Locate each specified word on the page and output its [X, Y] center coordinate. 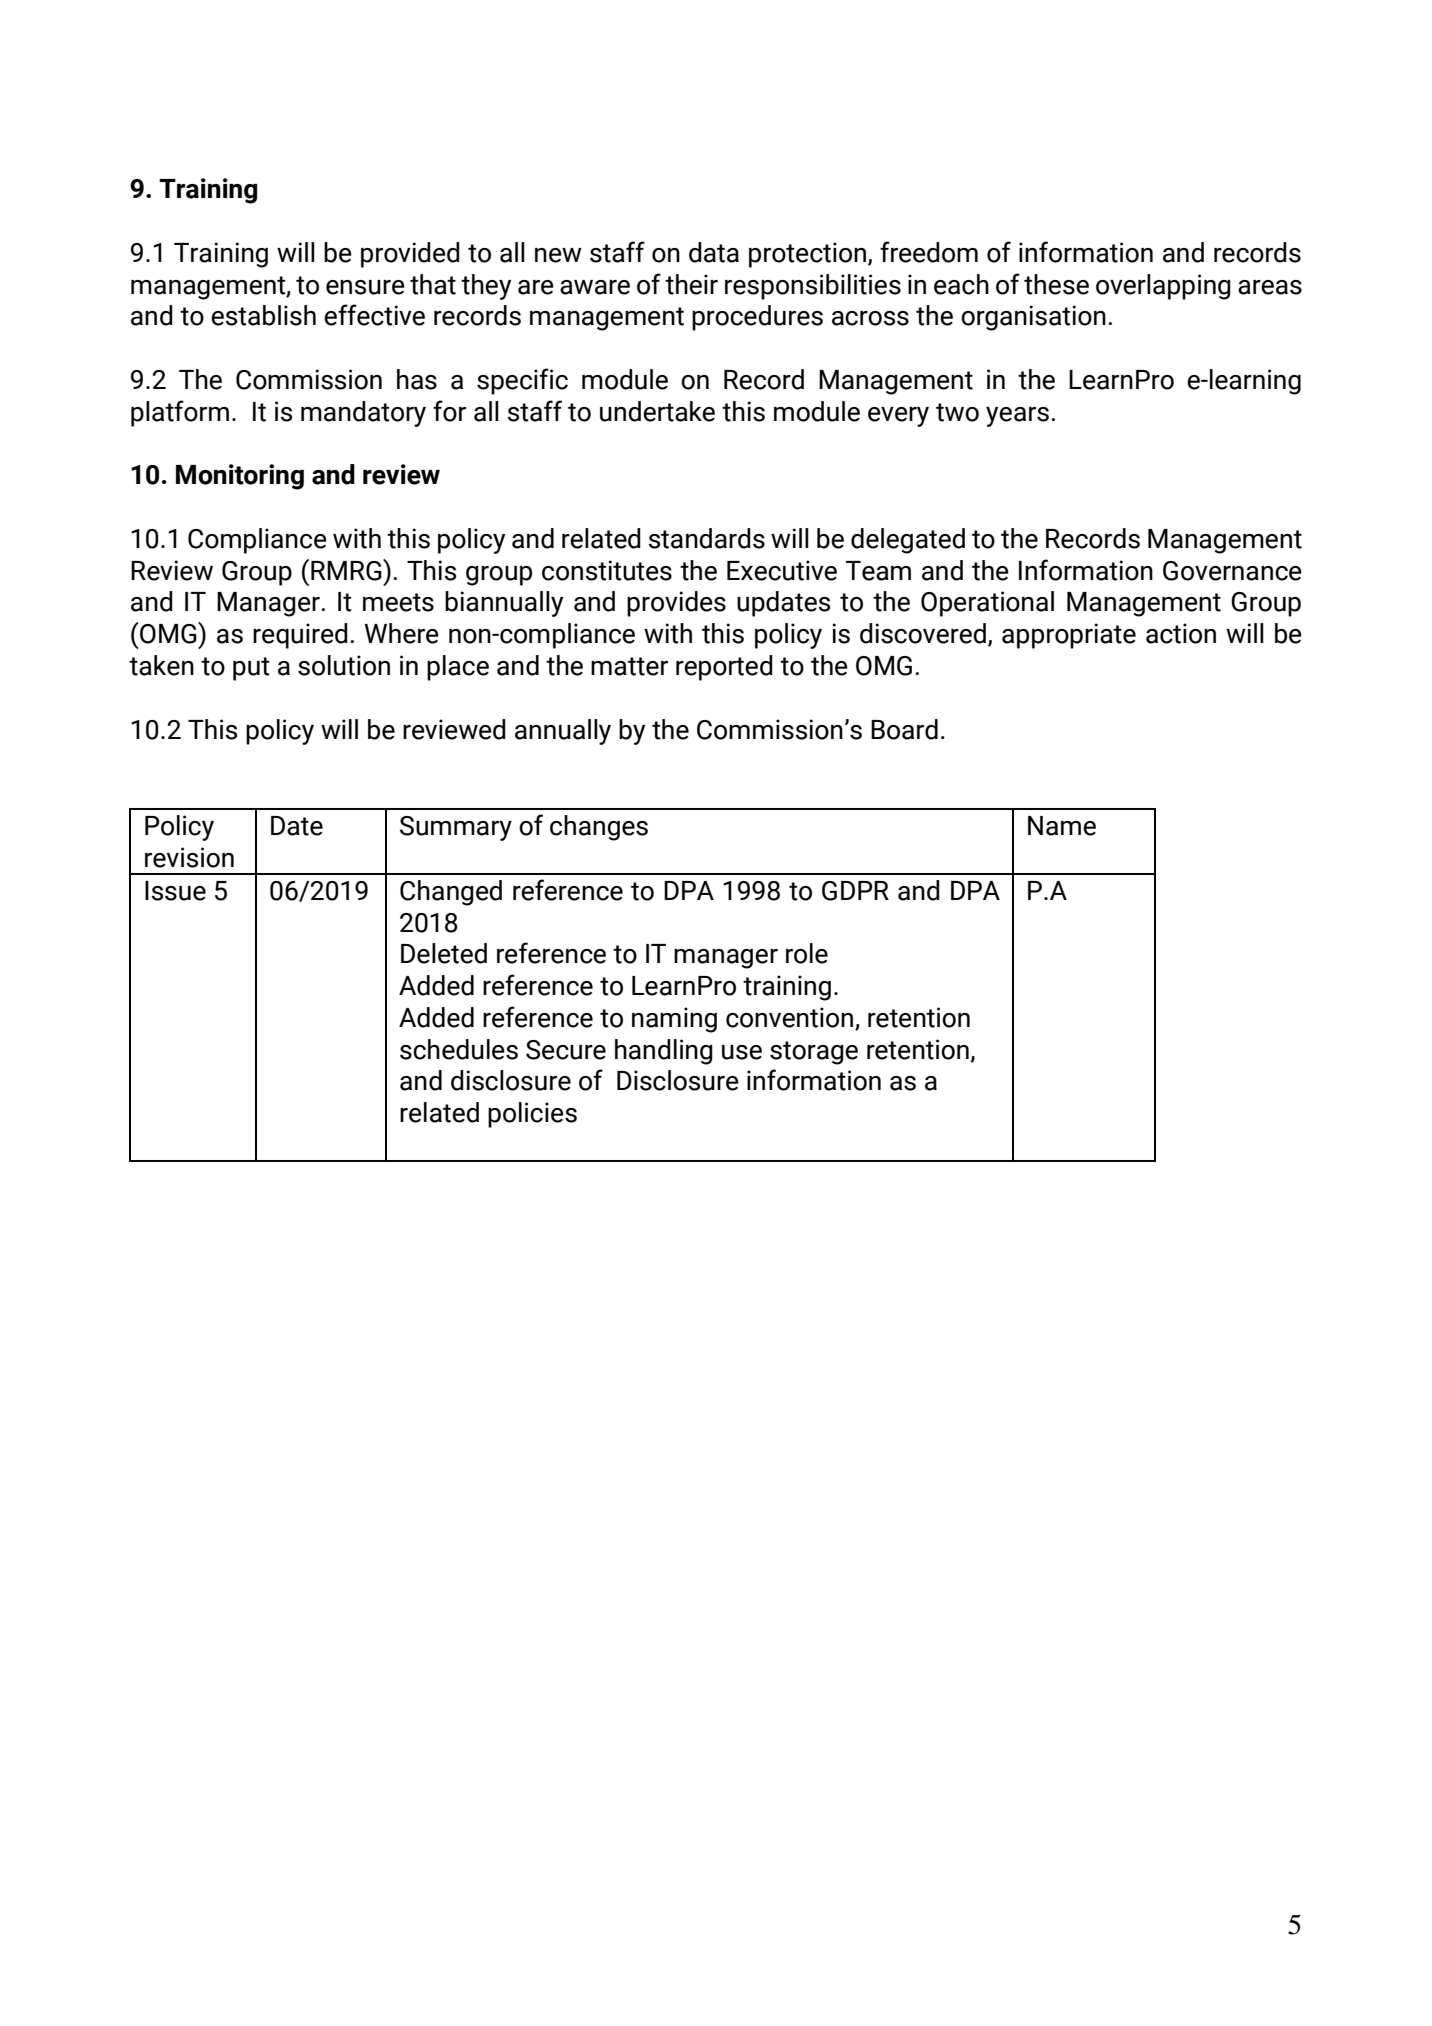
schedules [459, 1049]
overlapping [1163, 287]
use [742, 1052]
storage [814, 1053]
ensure [365, 287]
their [691, 284]
